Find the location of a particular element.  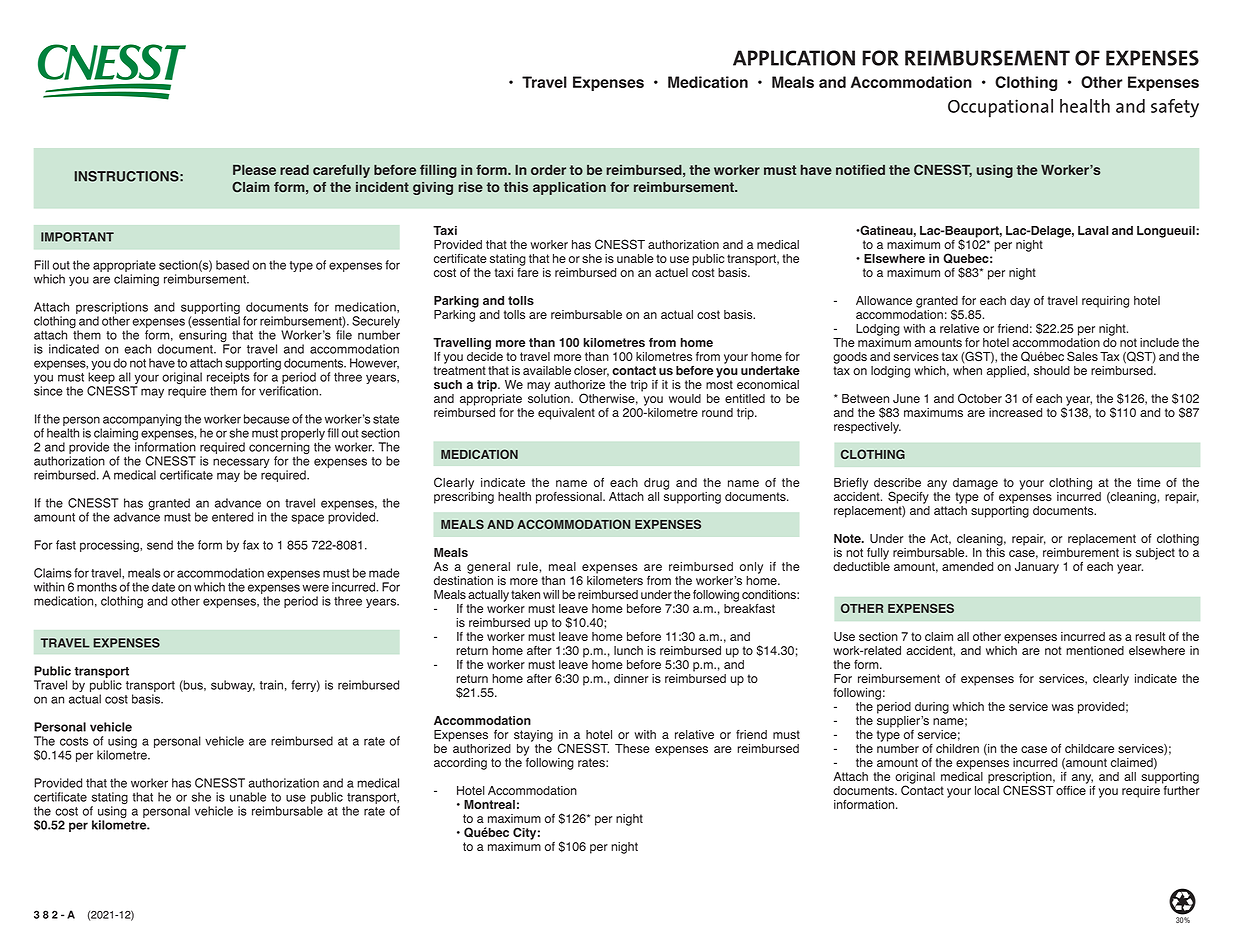

according is located at coordinates (460, 764).
